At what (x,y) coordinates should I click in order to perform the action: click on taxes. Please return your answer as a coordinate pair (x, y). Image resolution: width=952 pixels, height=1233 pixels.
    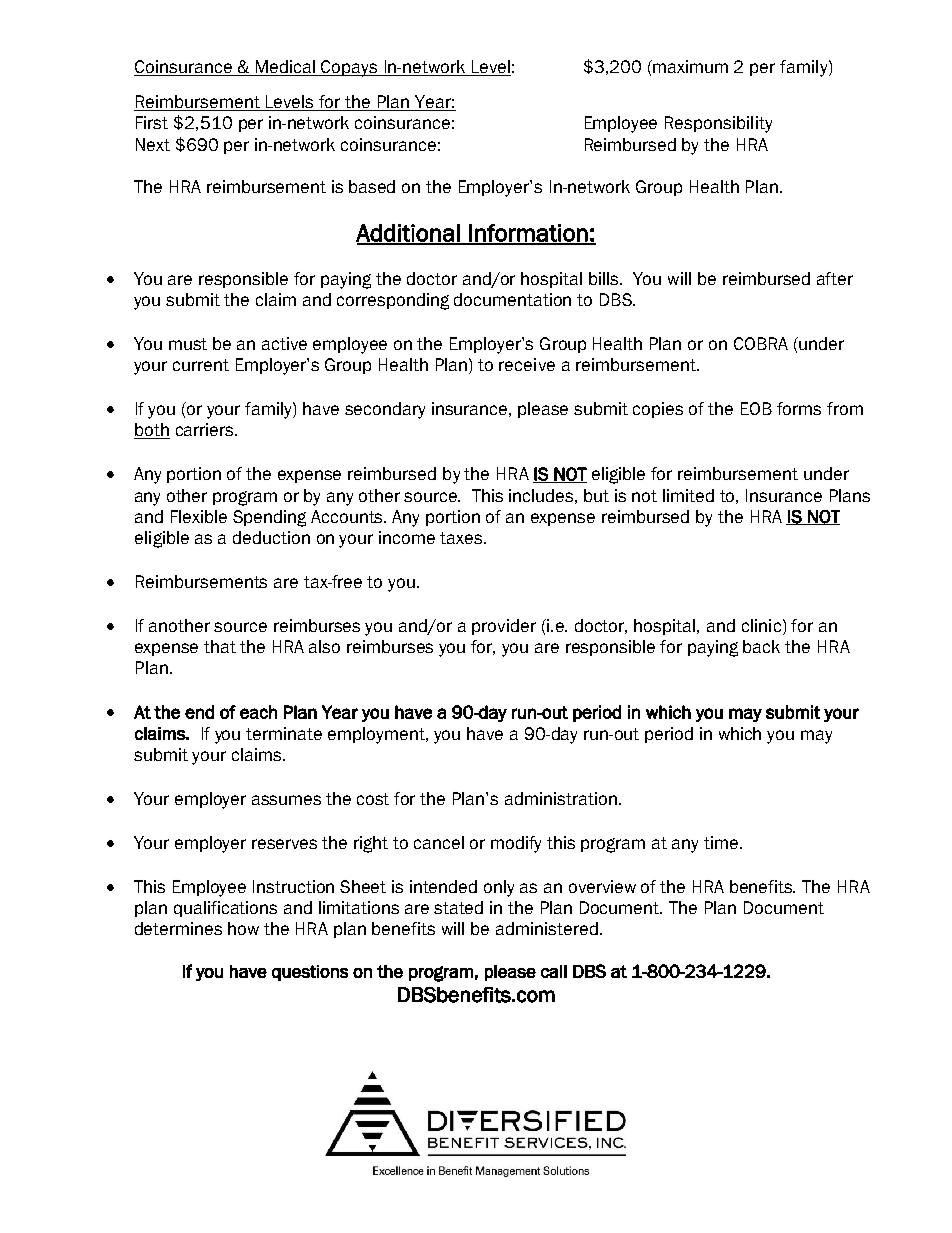
    Looking at the image, I should click on (462, 538).
